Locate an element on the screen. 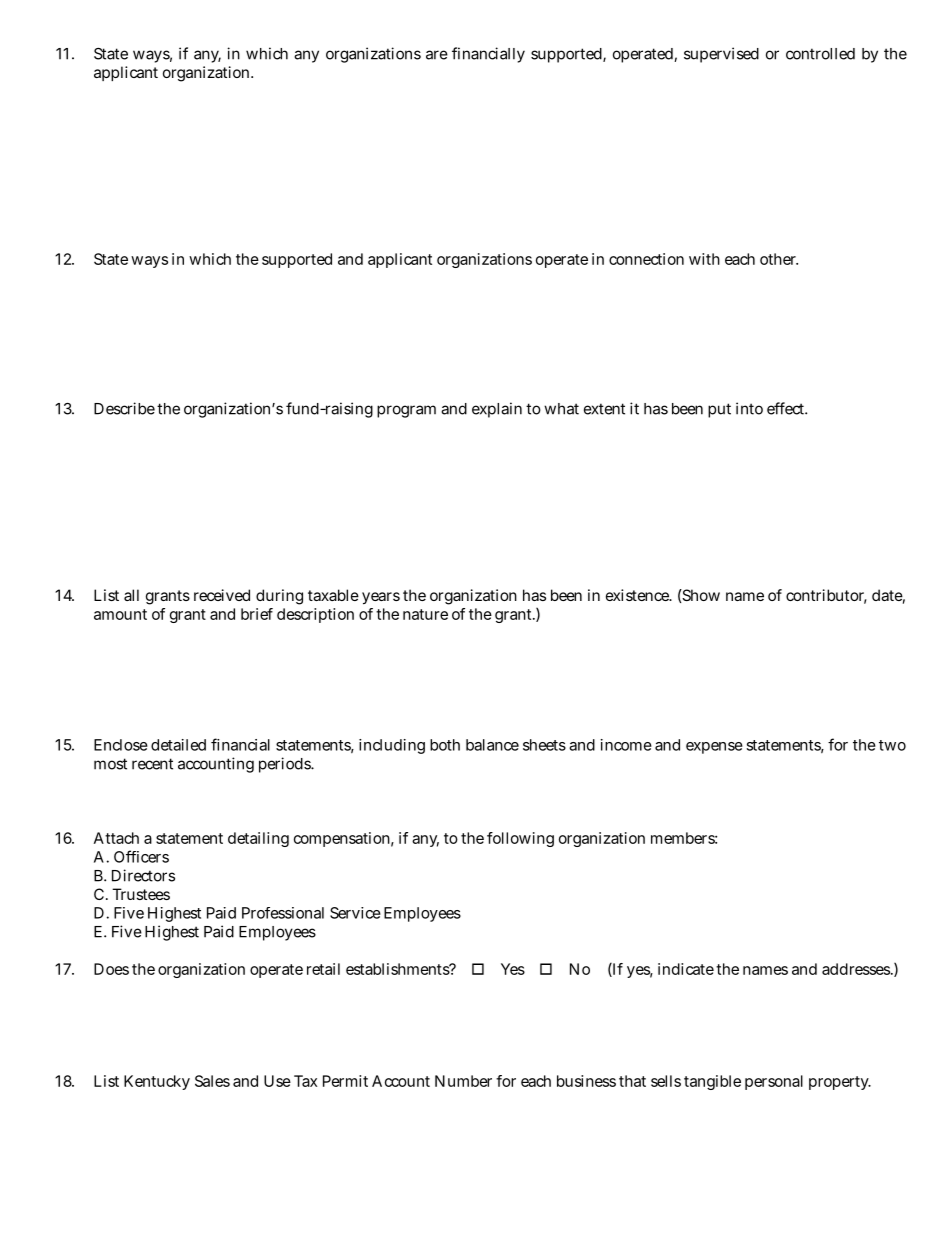  are is located at coordinates (437, 55).
